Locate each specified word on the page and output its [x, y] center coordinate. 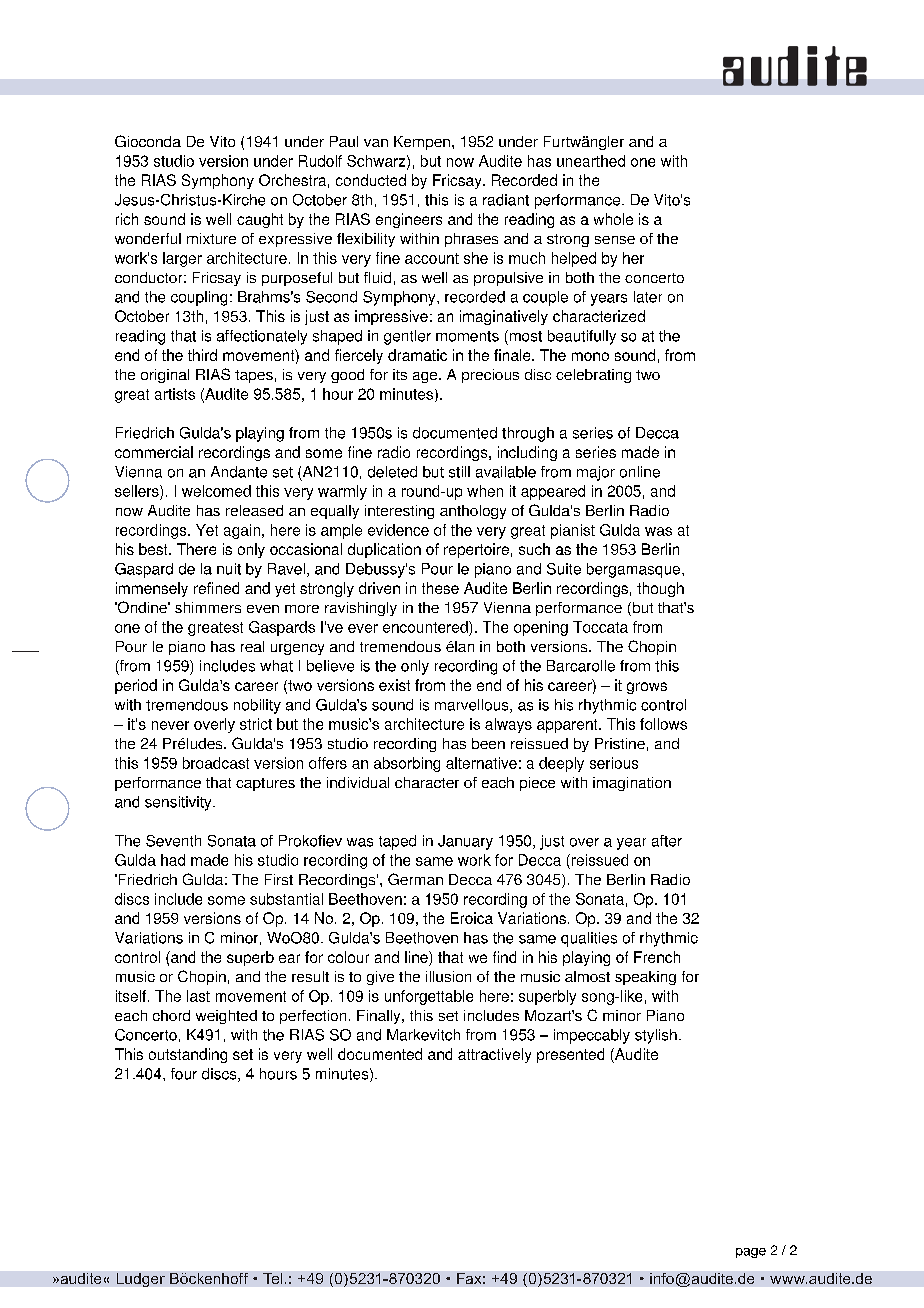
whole [613, 219]
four [184, 1074]
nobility [257, 706]
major [596, 473]
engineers [409, 220]
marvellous [473, 706]
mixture [211, 238]
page [751, 1253]
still [459, 472]
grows [647, 688]
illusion [448, 976]
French [657, 957]
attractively [494, 1055]
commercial [154, 452]
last [198, 996]
